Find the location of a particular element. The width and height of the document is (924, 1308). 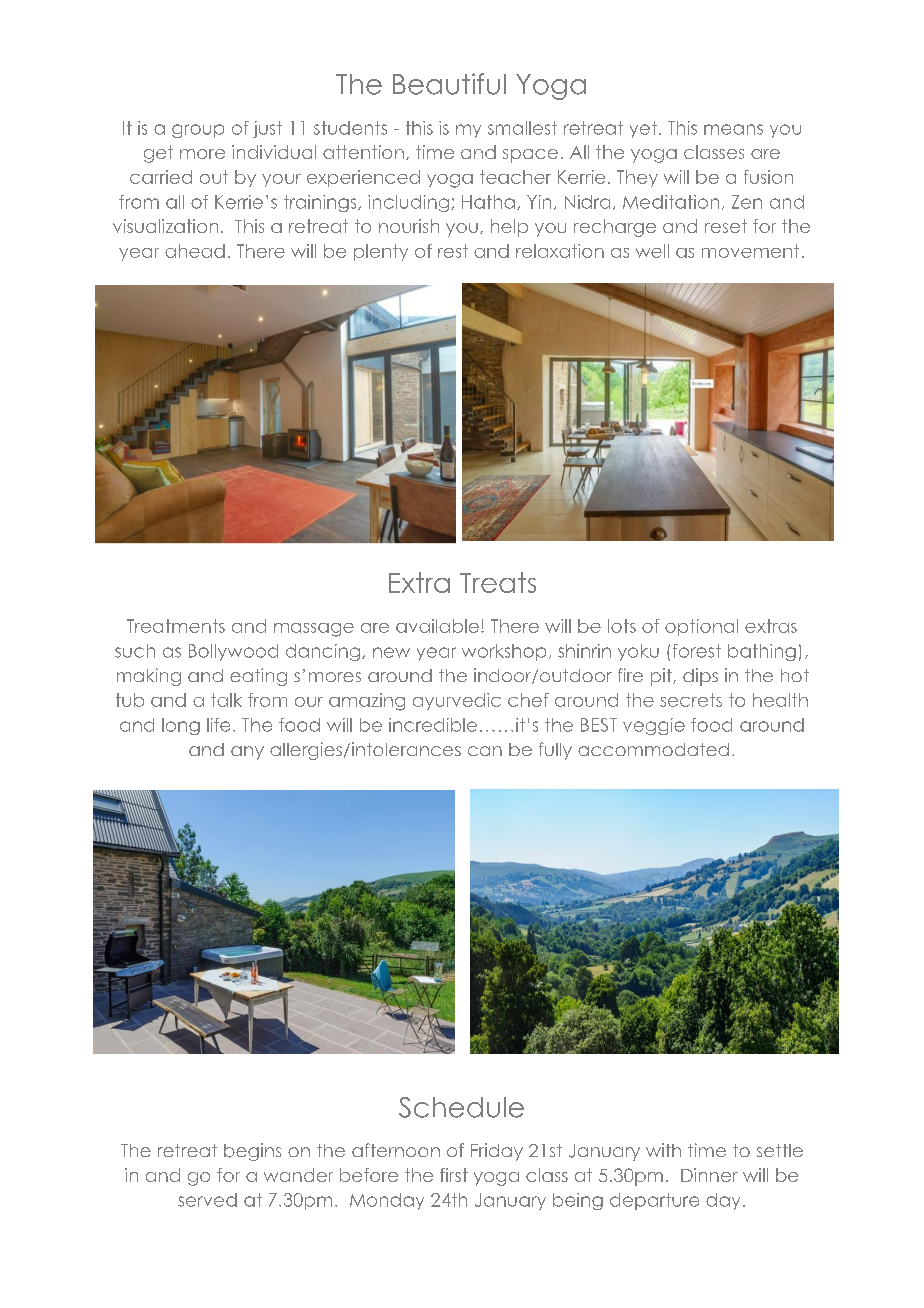

Bollywood is located at coordinates (233, 652).
